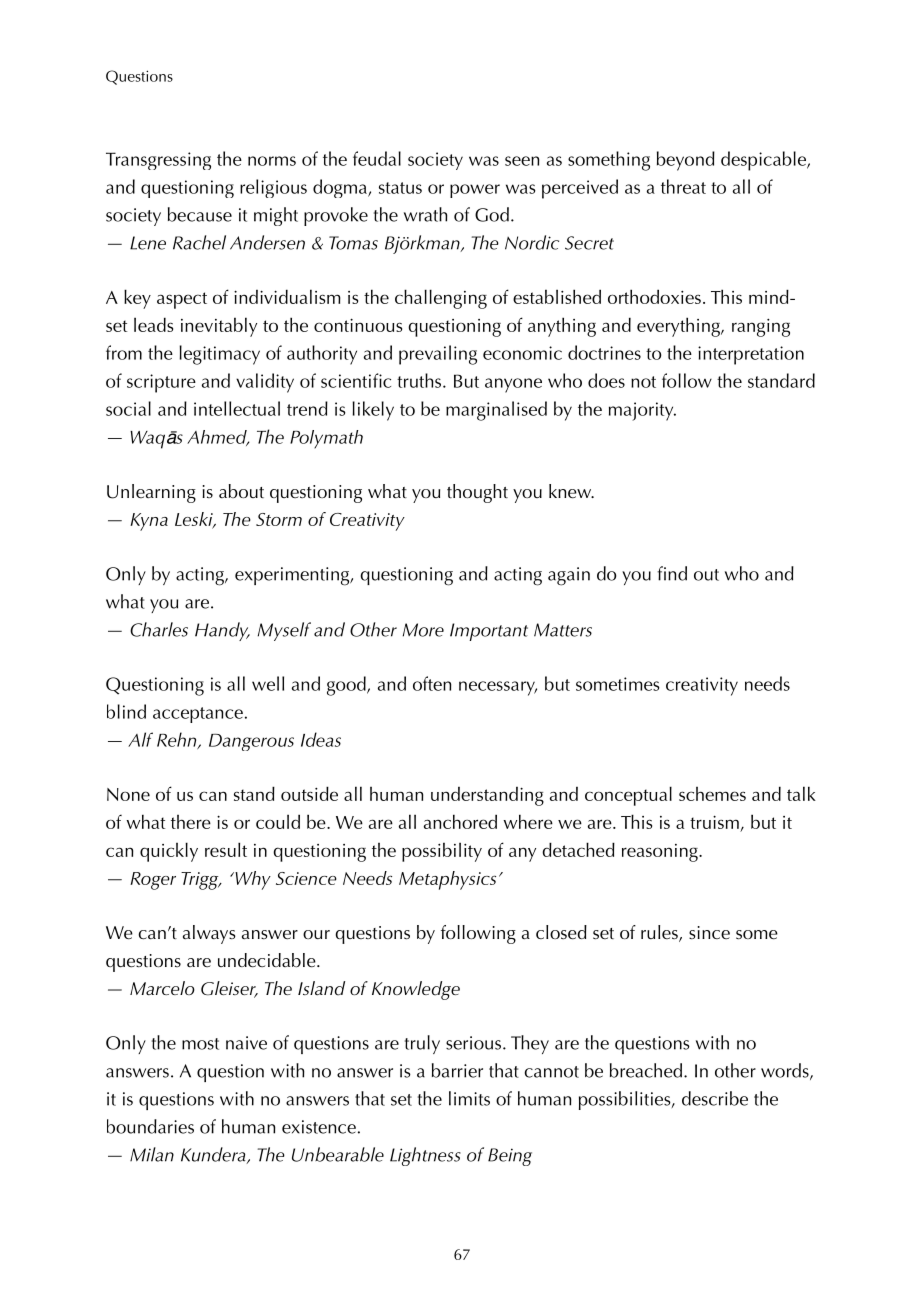 Image resolution: width=924 pixels, height=1308 pixels. Describe the element at coordinates (438, 355) in the screenshot. I see `prevailing` at that location.
